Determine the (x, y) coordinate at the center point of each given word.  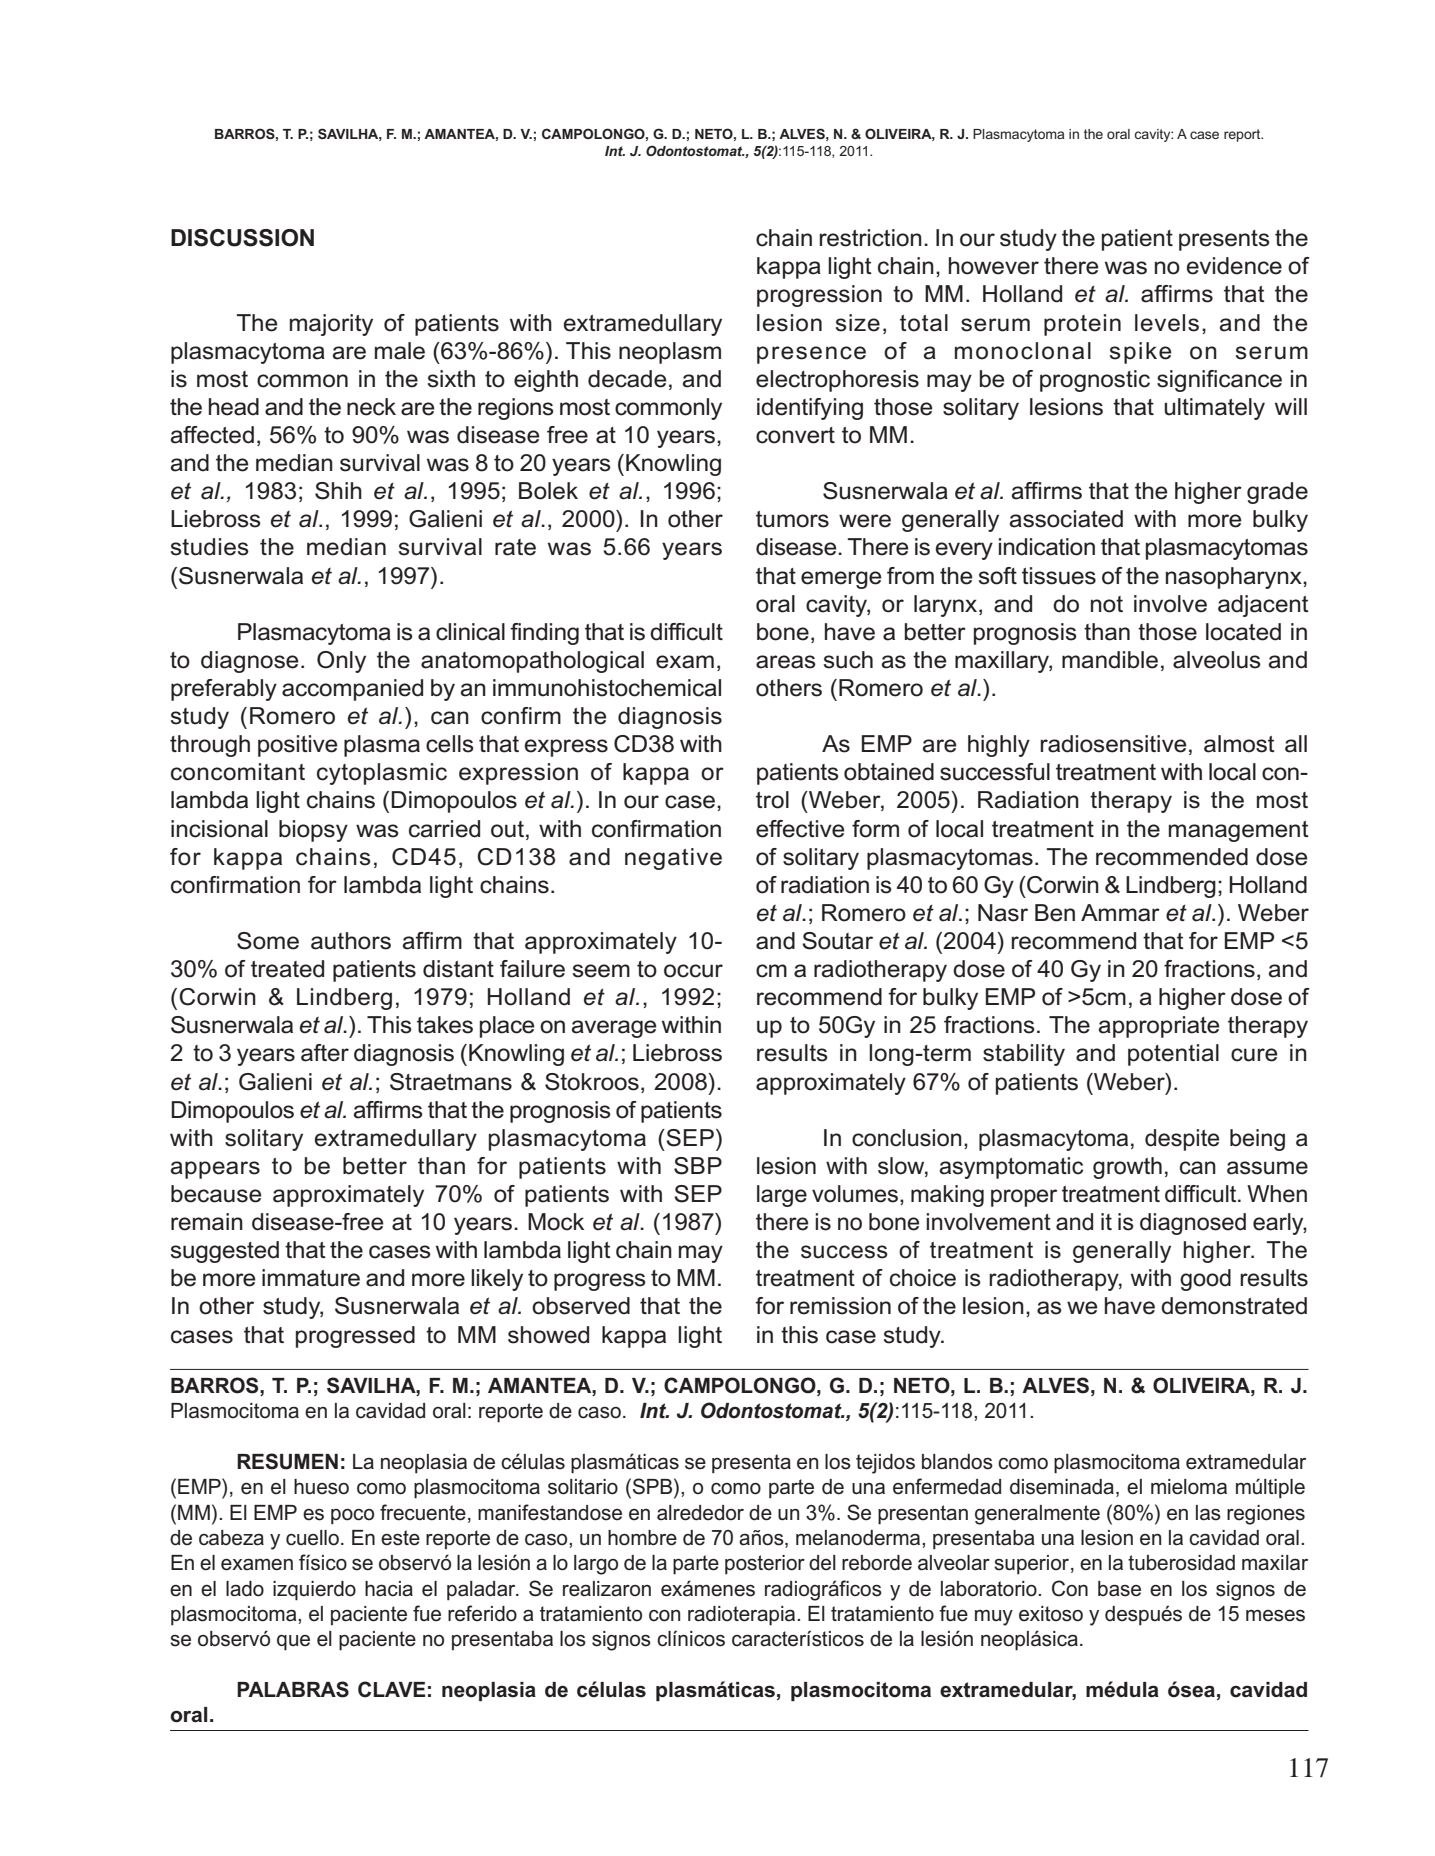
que (293, 1643)
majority (331, 325)
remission (840, 1306)
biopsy (313, 831)
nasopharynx (1235, 578)
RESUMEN (287, 1461)
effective (800, 829)
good (1205, 1280)
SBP (698, 1166)
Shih (338, 491)
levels (1167, 323)
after (325, 1053)
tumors (792, 519)
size (858, 323)
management (1239, 831)
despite (1182, 1140)
